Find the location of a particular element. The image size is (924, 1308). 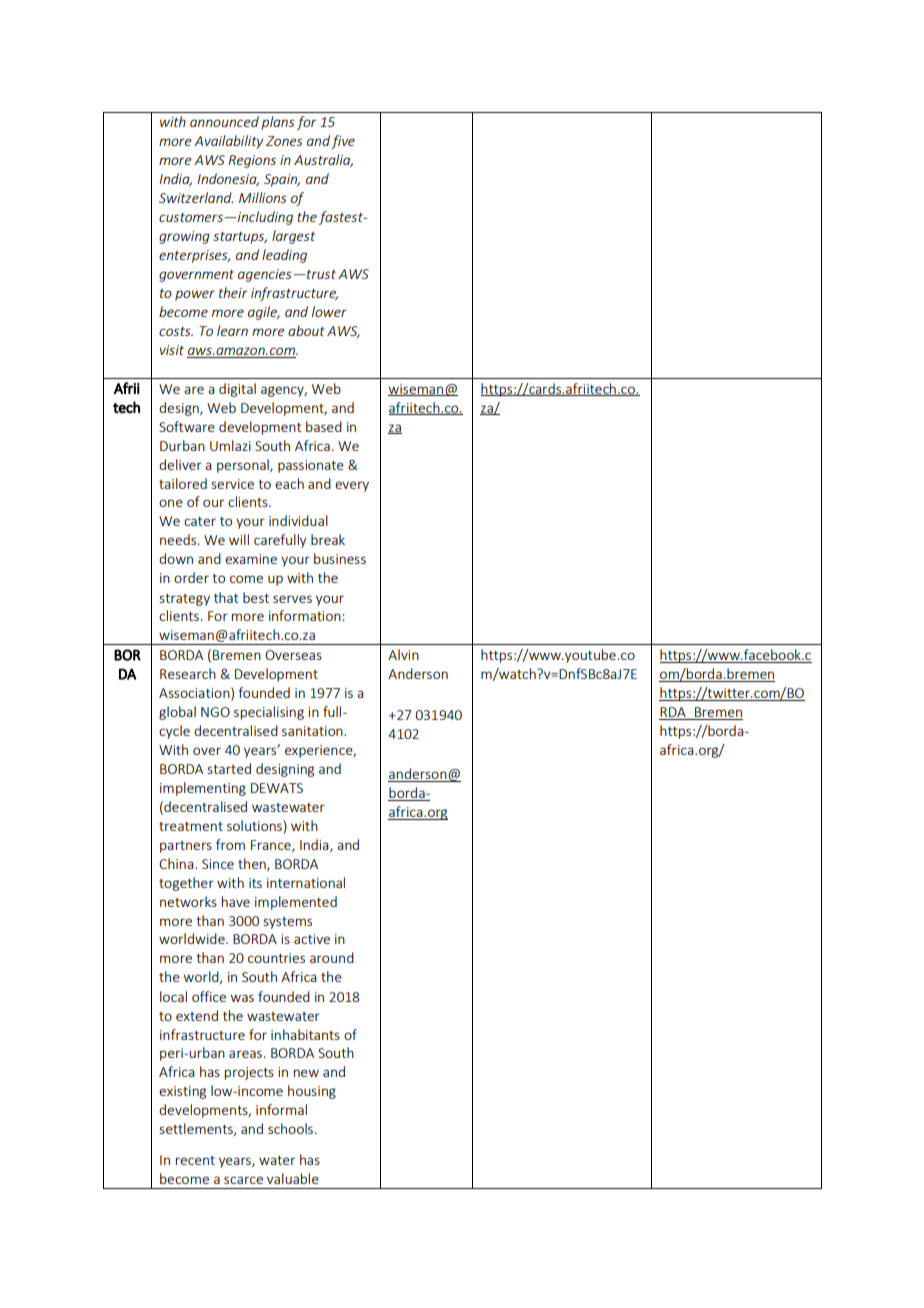

each is located at coordinates (289, 483).
